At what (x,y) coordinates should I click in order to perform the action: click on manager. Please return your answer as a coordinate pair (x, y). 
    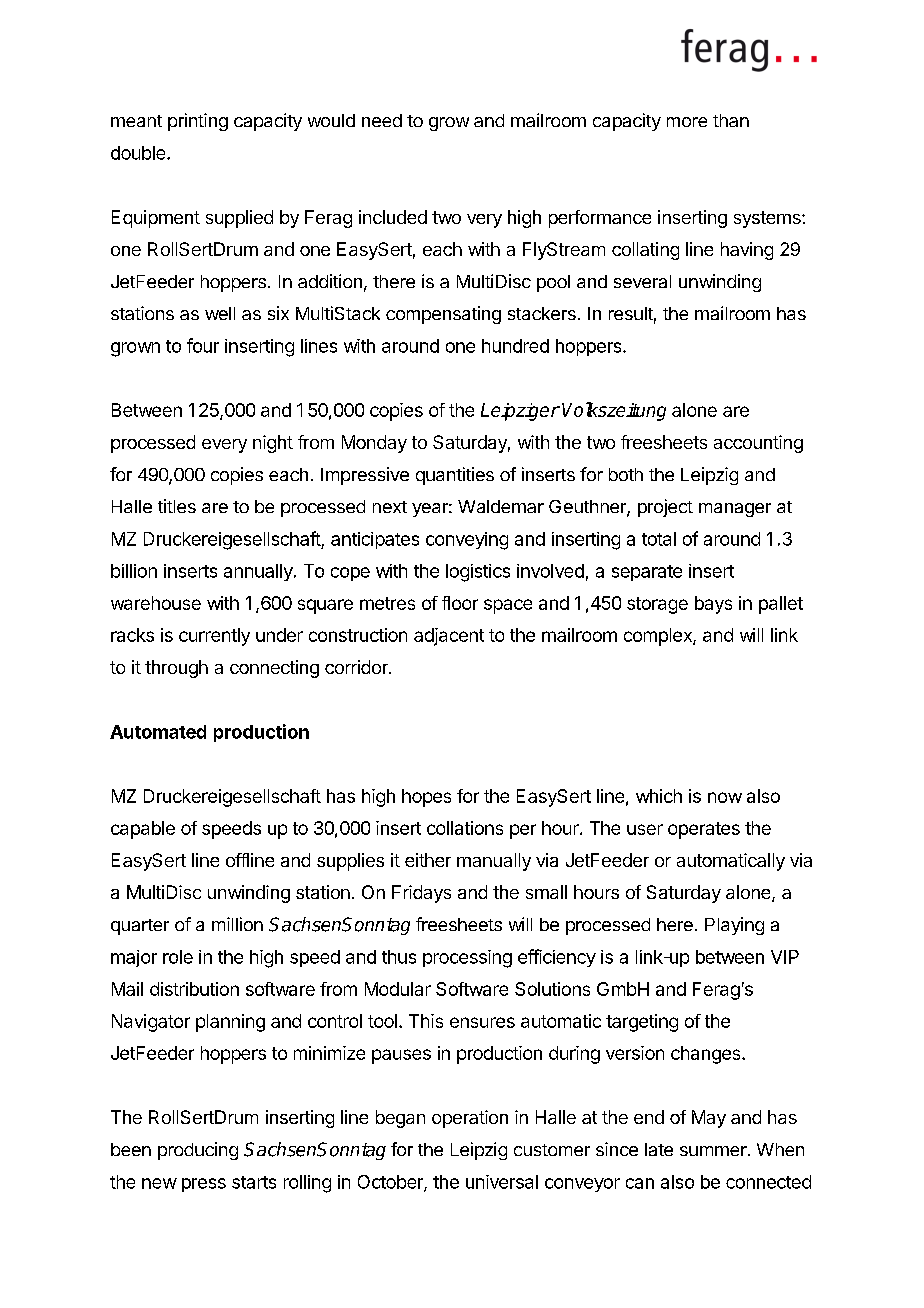
    Looking at the image, I should click on (735, 510).
